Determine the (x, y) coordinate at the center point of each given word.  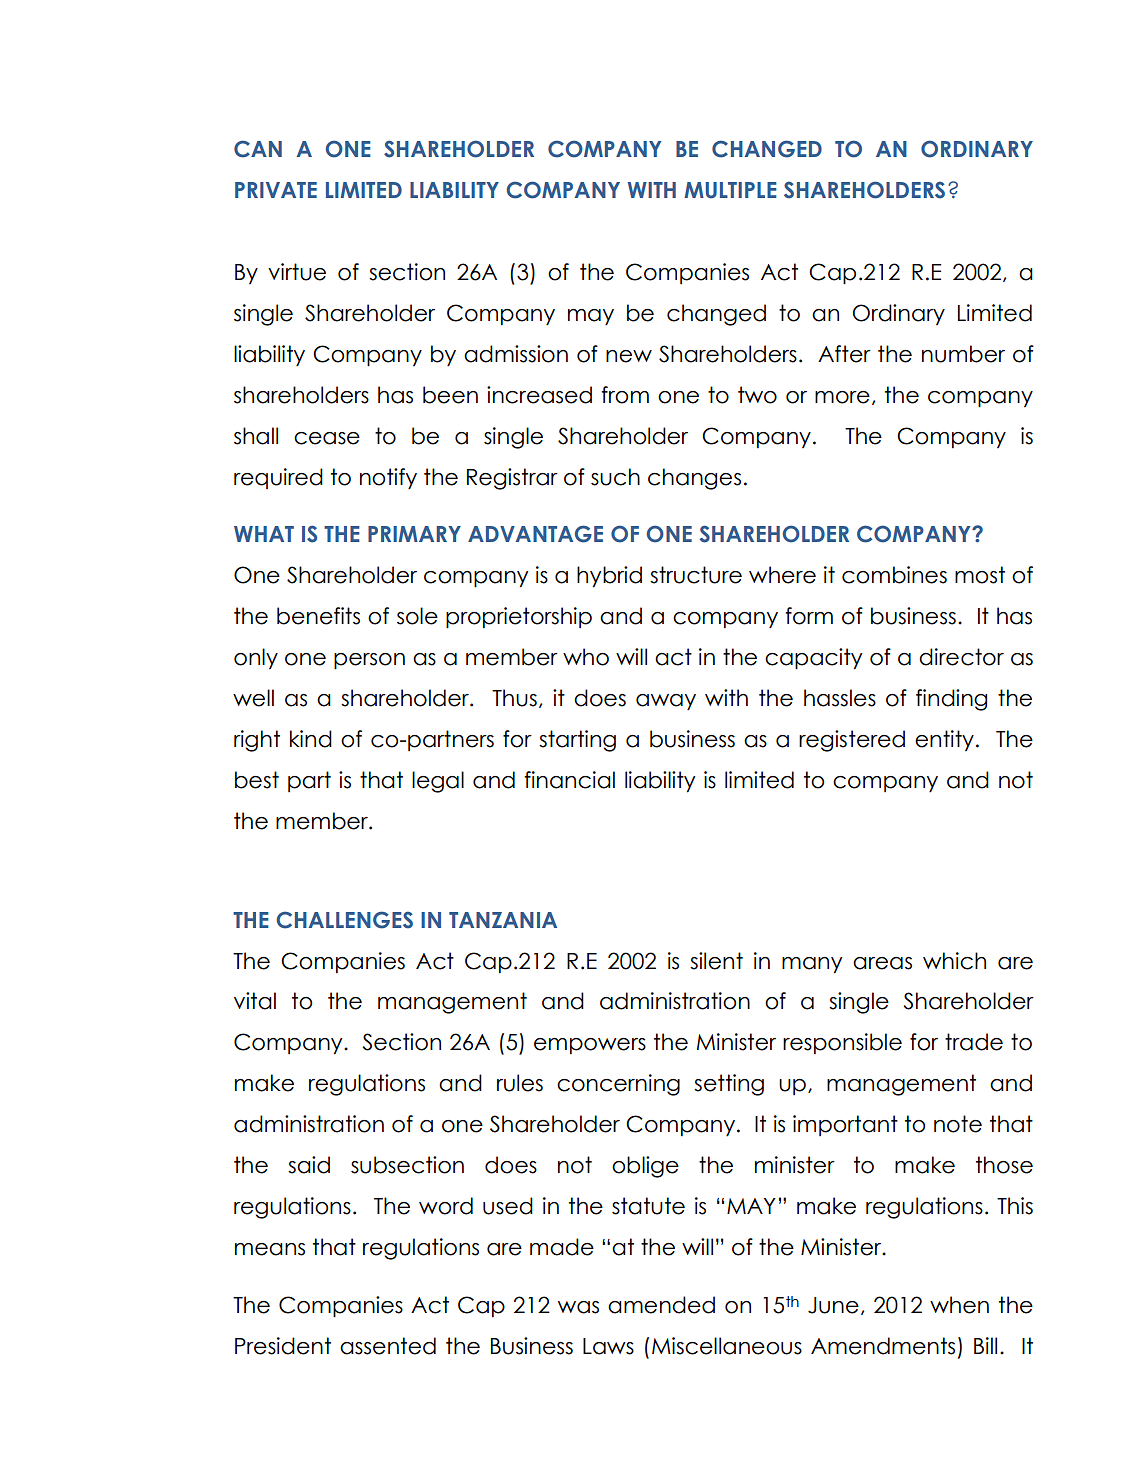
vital (255, 1001)
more (842, 397)
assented (388, 1346)
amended (661, 1305)
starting (577, 741)
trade (974, 1042)
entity (944, 740)
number (963, 354)
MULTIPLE (731, 190)
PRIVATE (276, 190)
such (615, 477)
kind (311, 739)
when (959, 1305)
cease (327, 438)
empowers (590, 1046)
